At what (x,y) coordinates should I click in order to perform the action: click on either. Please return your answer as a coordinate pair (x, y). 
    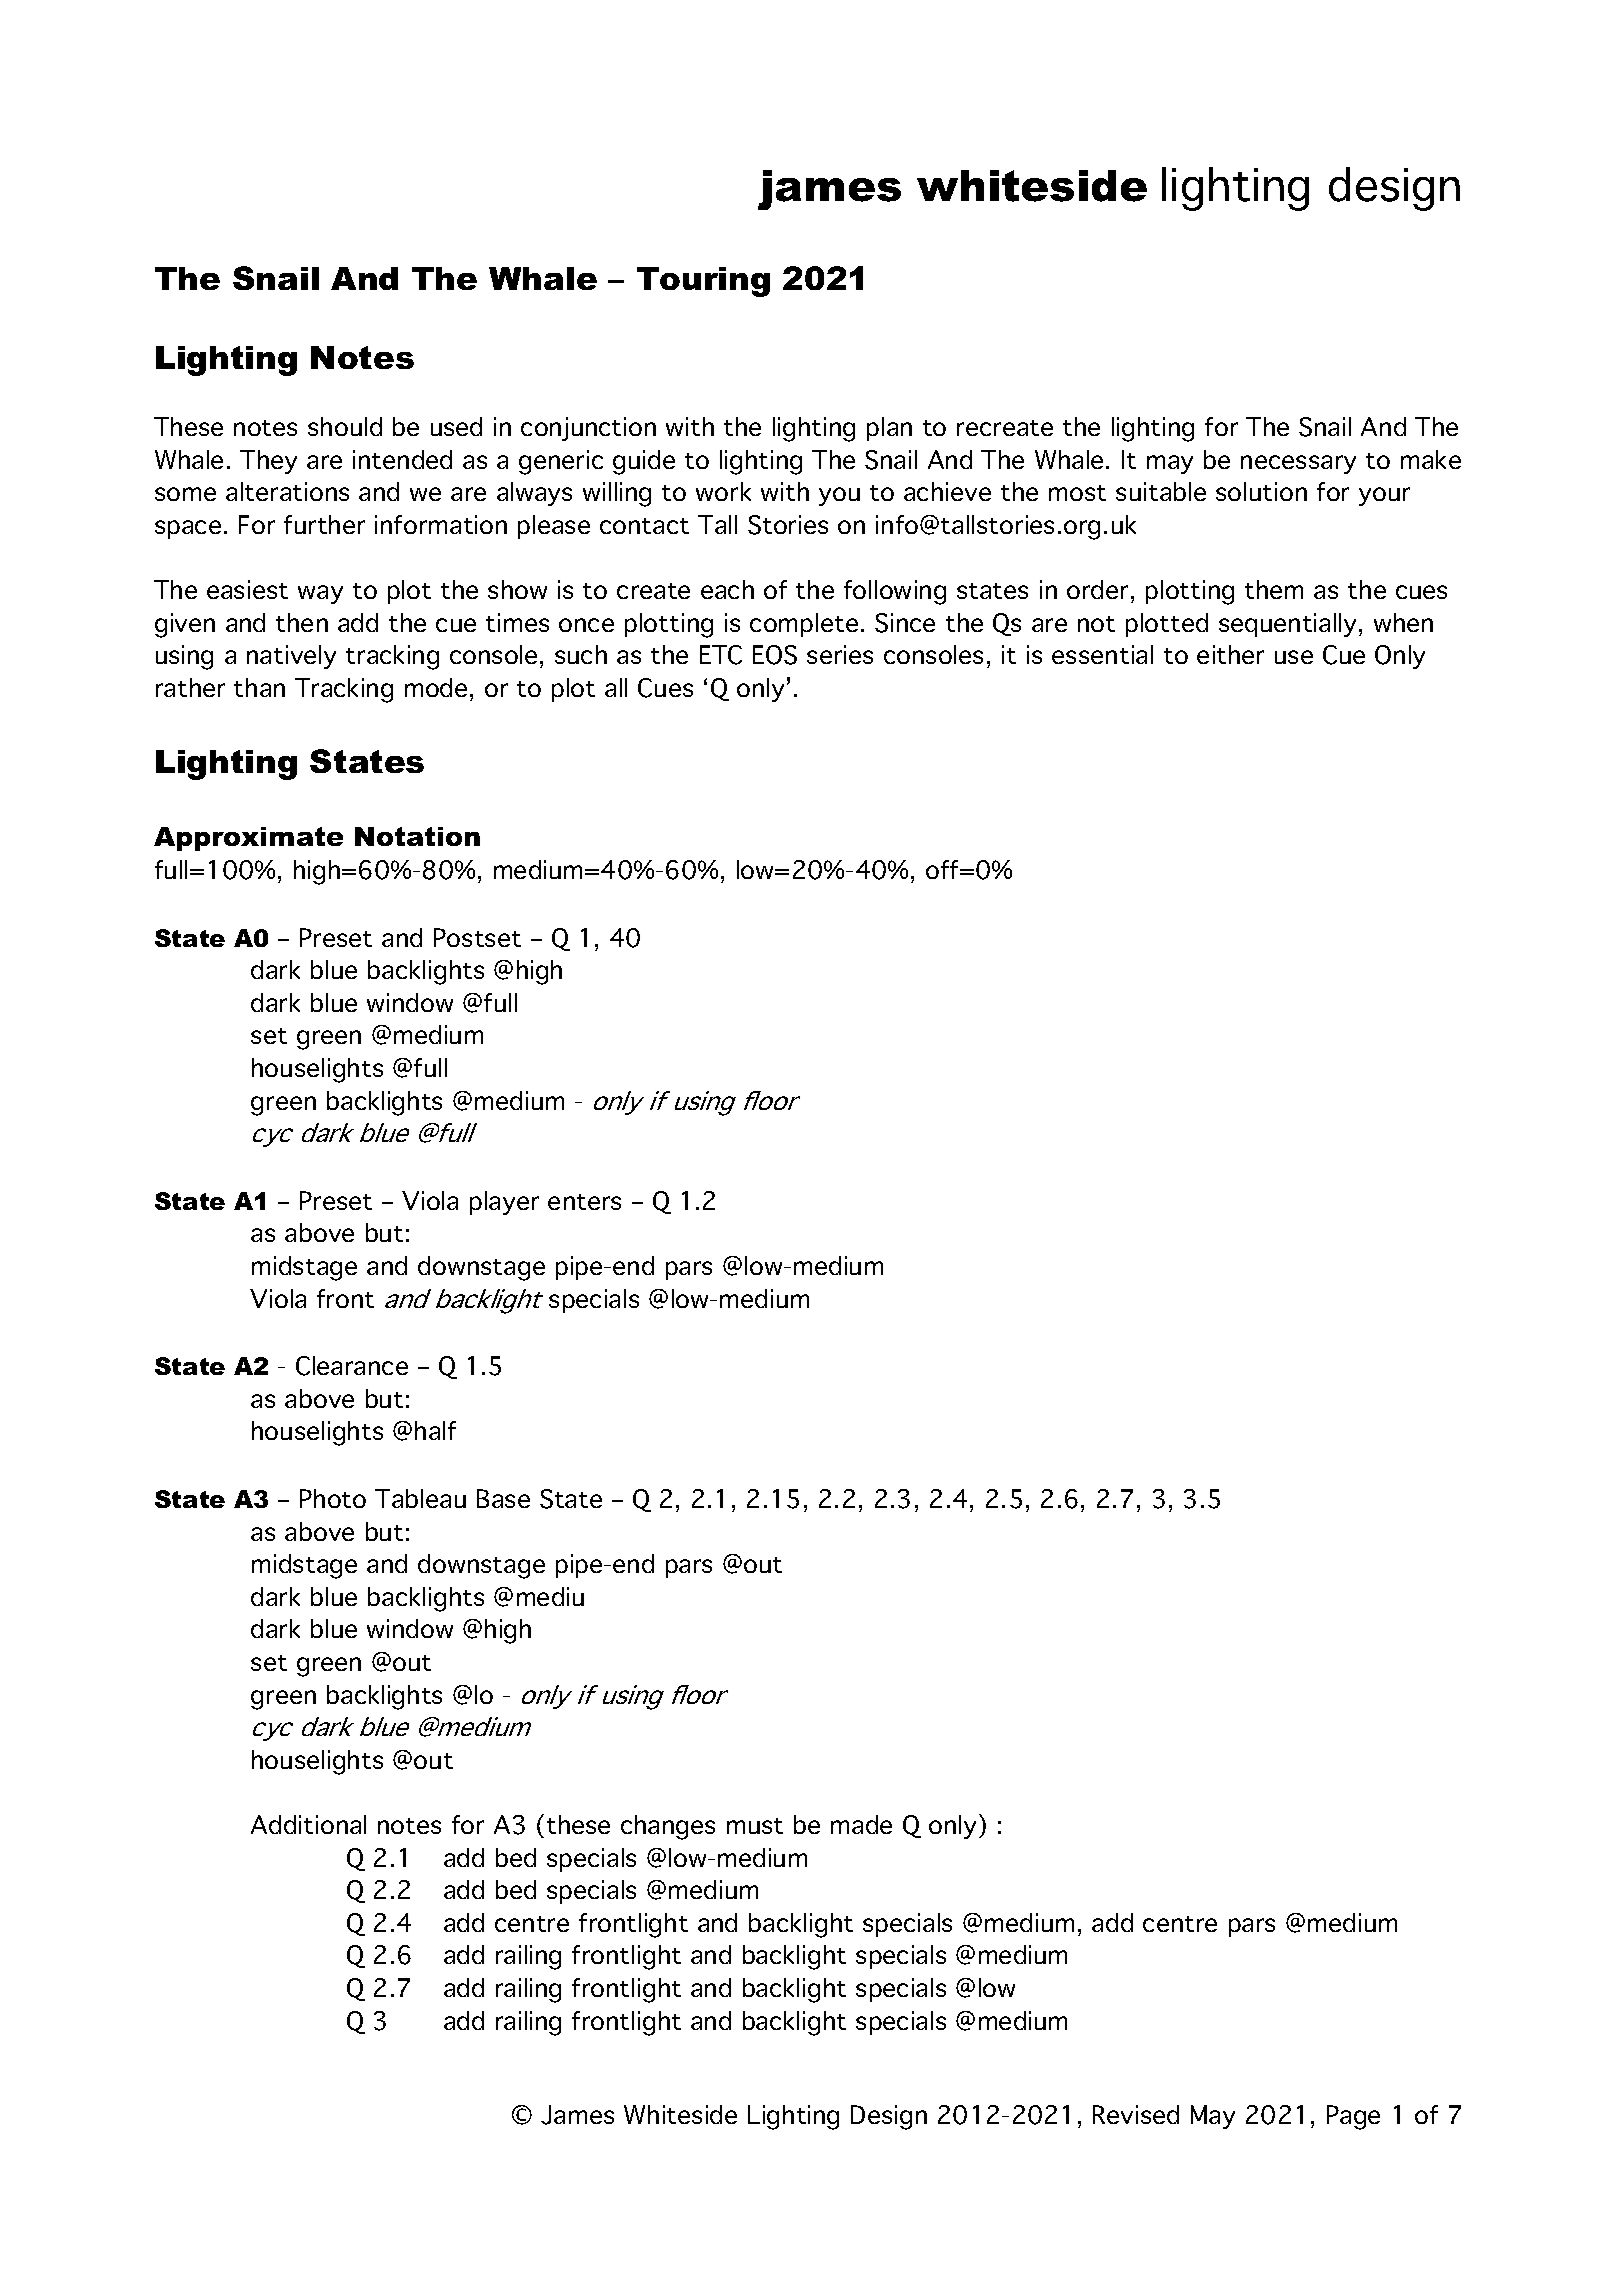
    Looking at the image, I should click on (1230, 654).
